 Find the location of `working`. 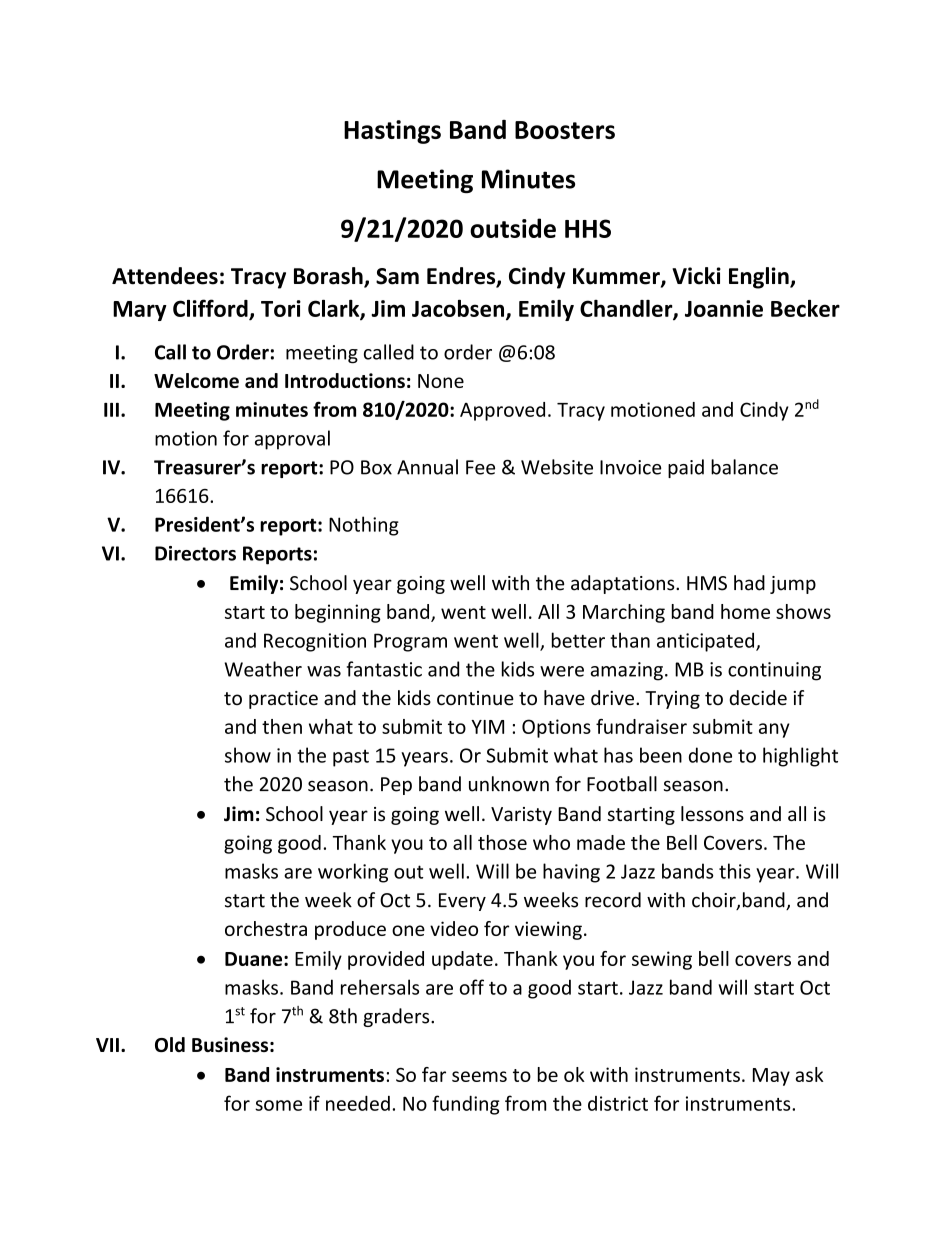

working is located at coordinates (353, 873).
